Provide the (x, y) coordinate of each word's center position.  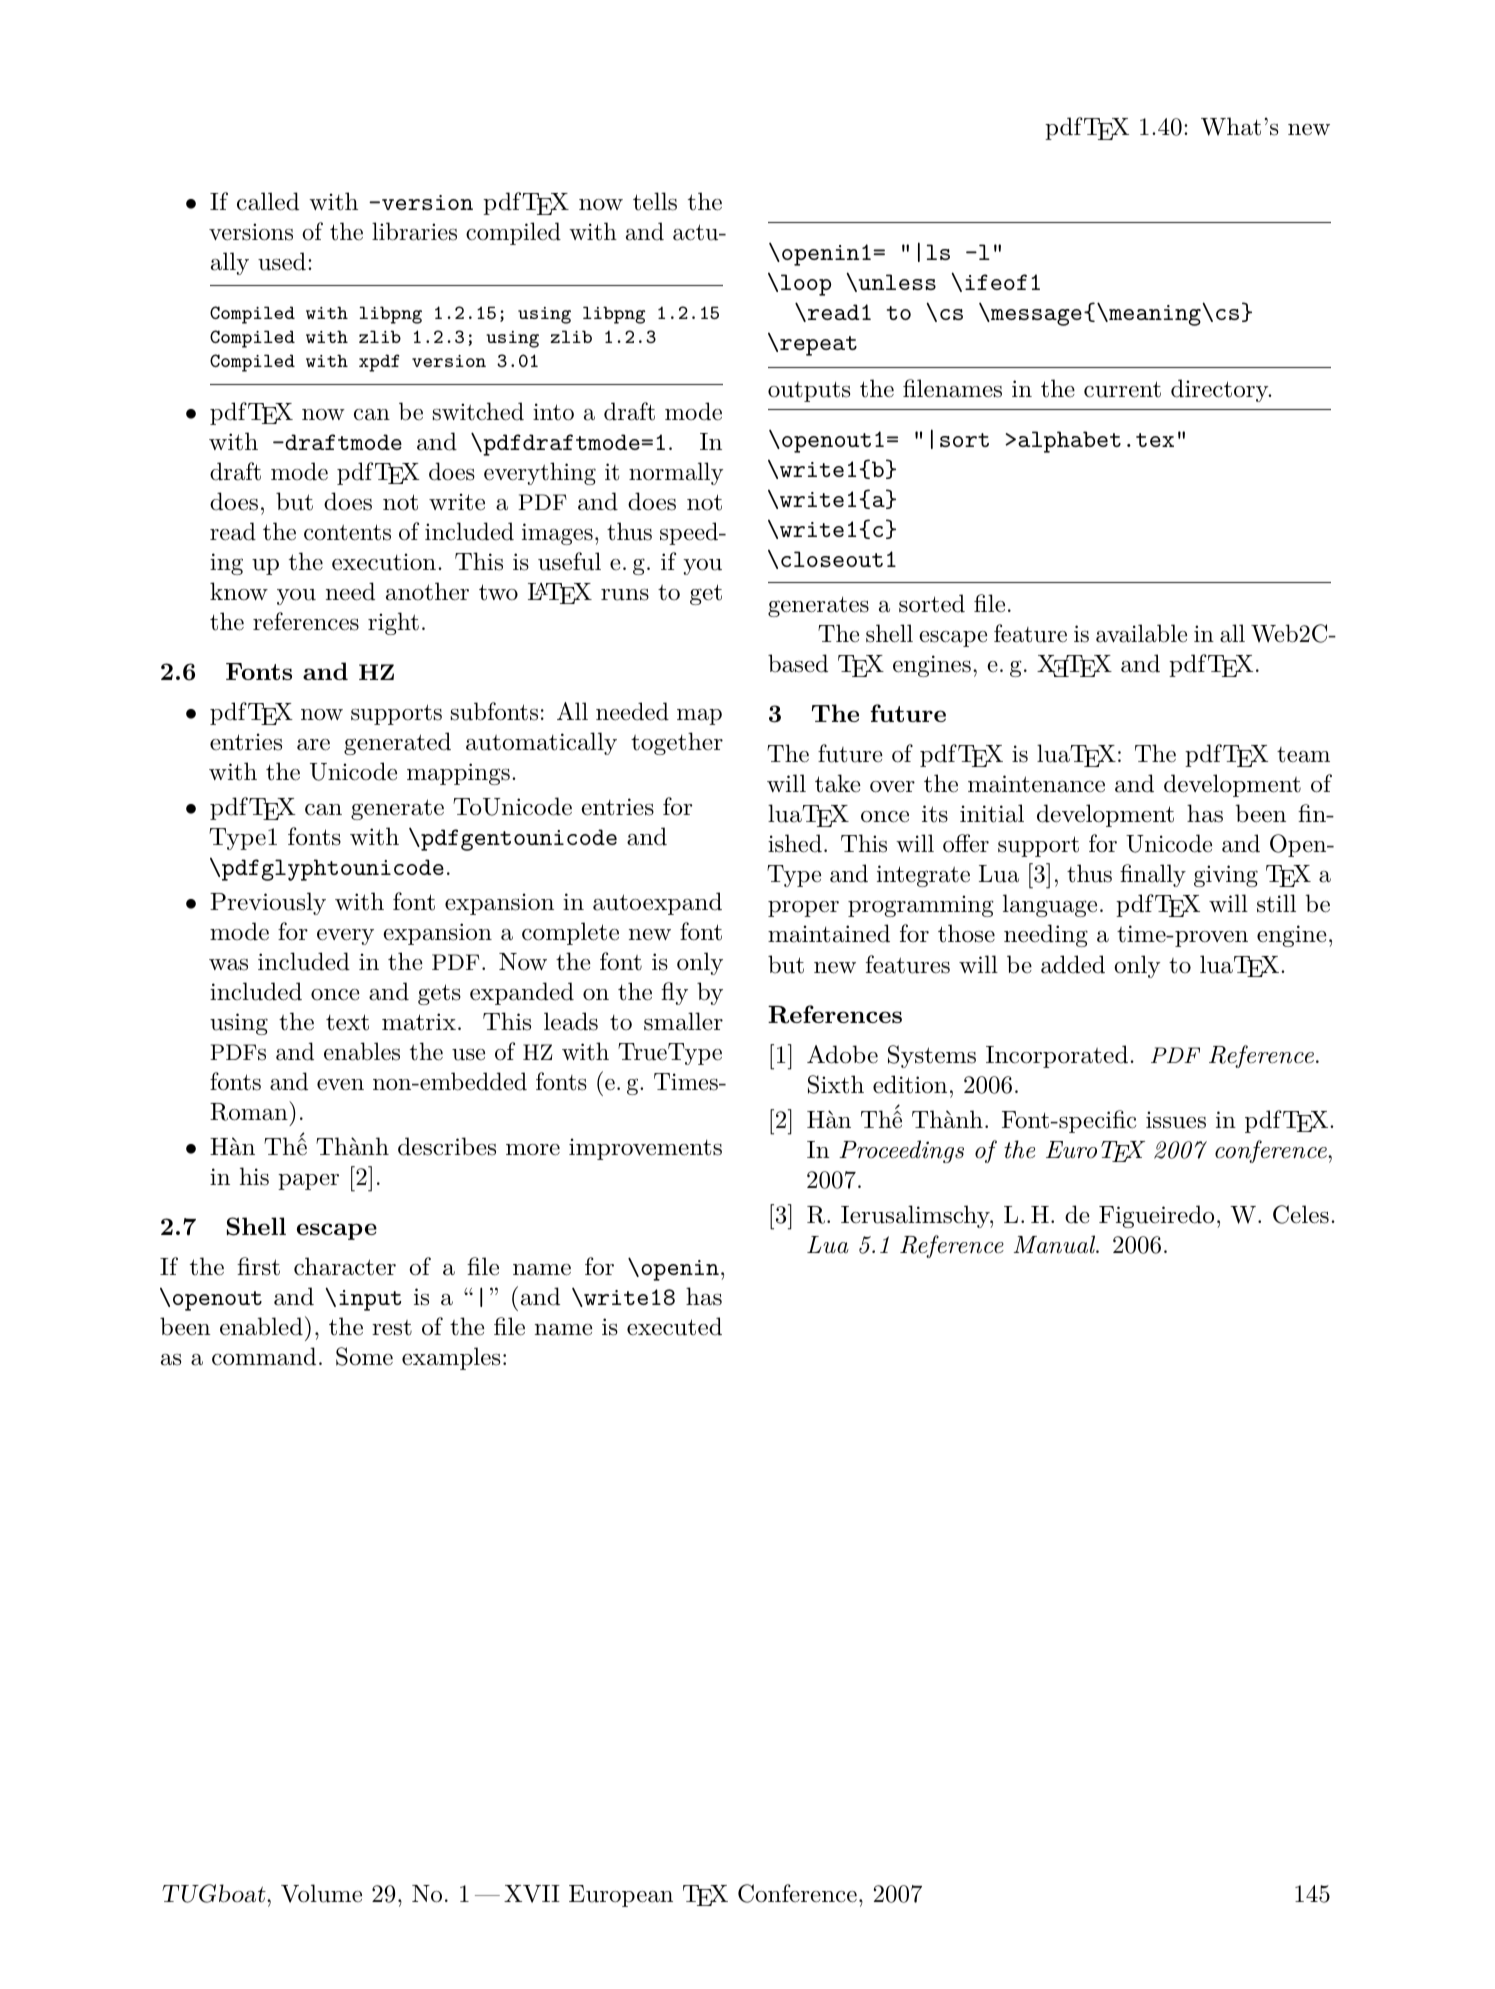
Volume (321, 1893)
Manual (1056, 1244)
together (677, 743)
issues (1176, 1120)
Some (364, 1356)
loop (806, 285)
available (1141, 633)
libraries (414, 231)
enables (362, 1051)
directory (1220, 390)
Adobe (842, 1054)
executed (674, 1326)
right (393, 623)
